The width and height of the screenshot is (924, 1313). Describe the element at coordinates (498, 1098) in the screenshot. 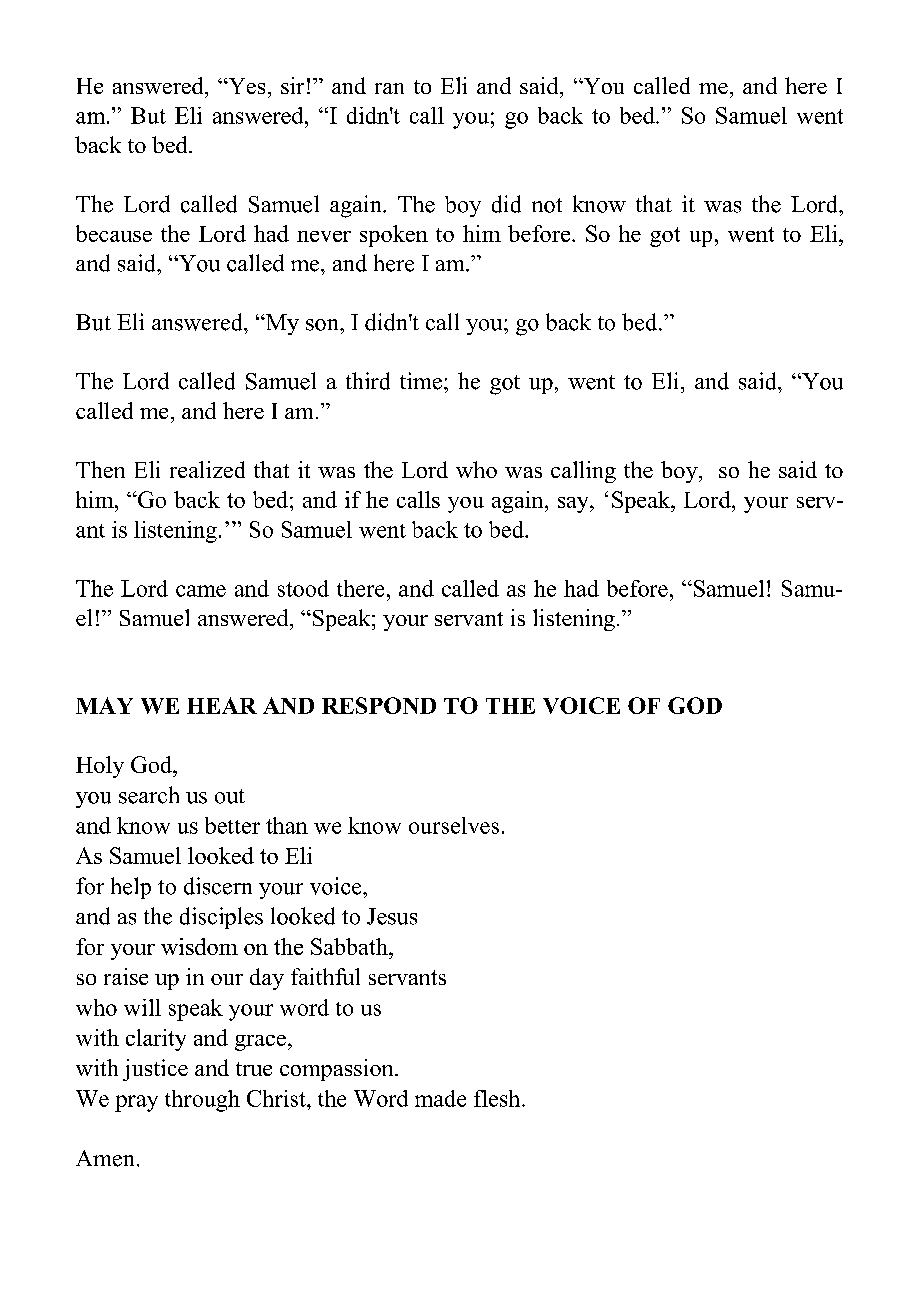

I see `flesh` at that location.
